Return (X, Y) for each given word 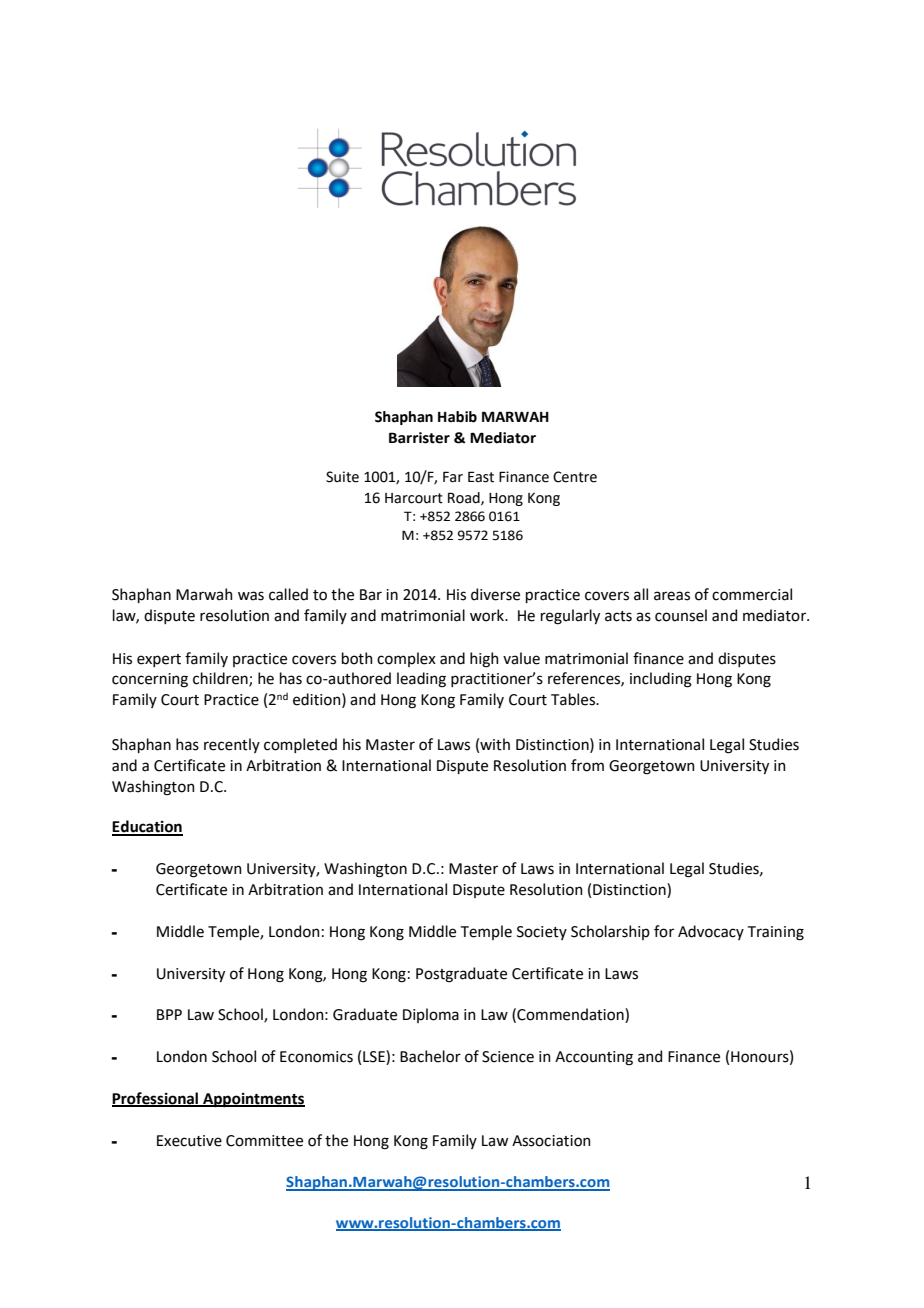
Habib (457, 417)
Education (147, 827)
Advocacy (711, 932)
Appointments (253, 1100)
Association (551, 1141)
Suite (342, 477)
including (661, 680)
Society (542, 933)
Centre (575, 477)
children (221, 679)
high (484, 660)
